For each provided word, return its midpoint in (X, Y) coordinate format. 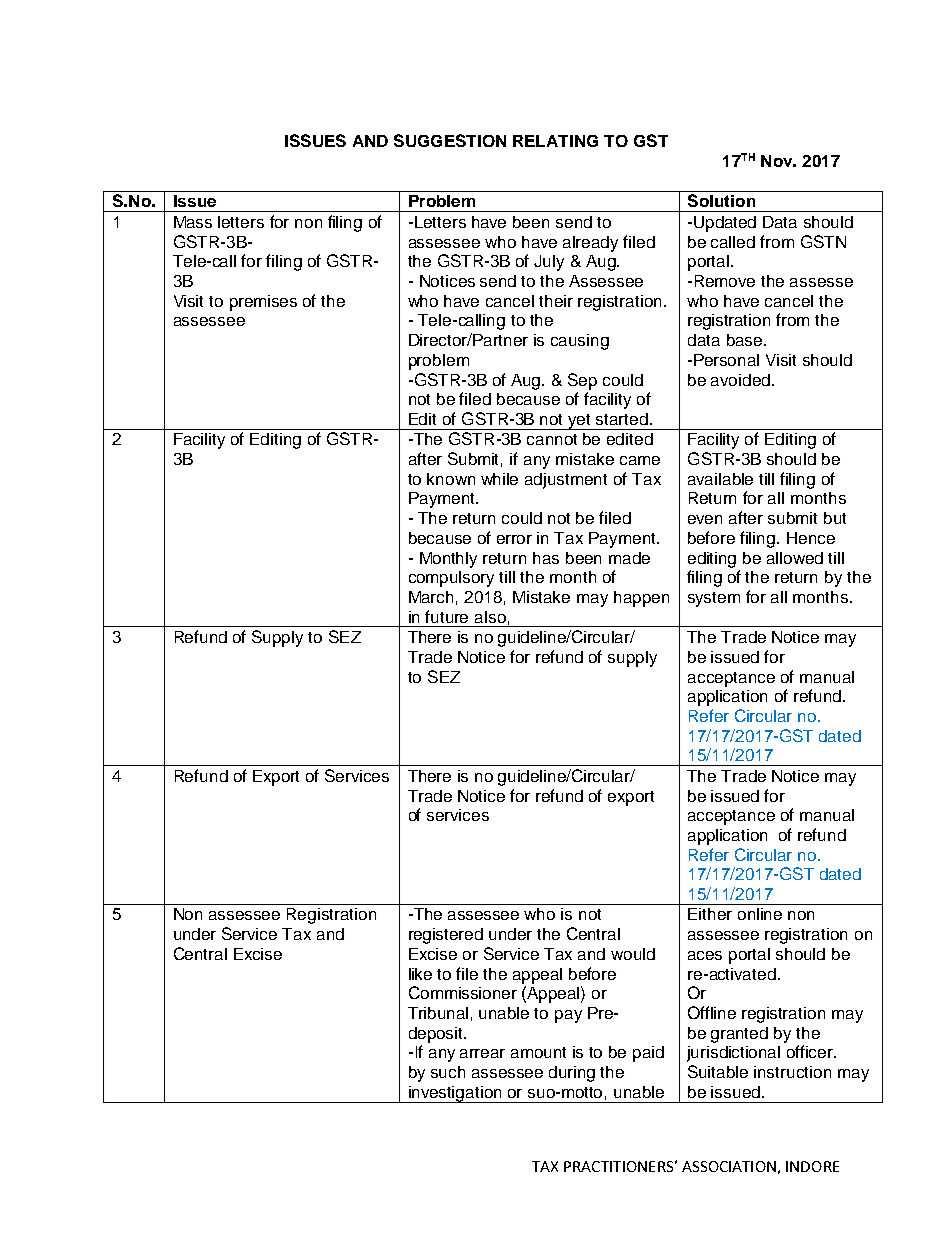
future (446, 616)
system (714, 599)
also (490, 617)
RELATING (555, 141)
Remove (725, 281)
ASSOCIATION (729, 1166)
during (572, 1074)
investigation (456, 1094)
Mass (193, 222)
